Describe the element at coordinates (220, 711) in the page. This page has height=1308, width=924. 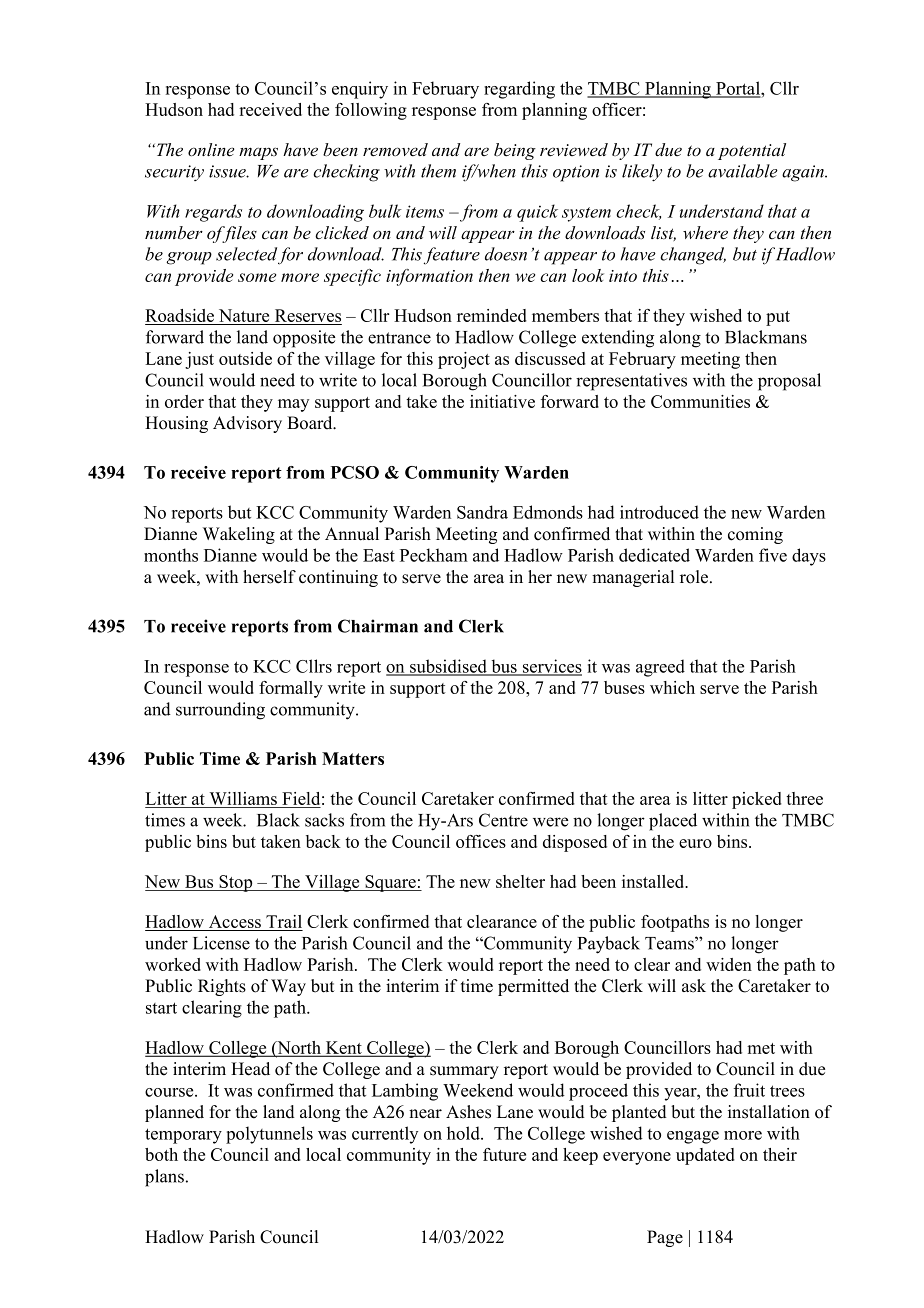
I see `surrounding` at that location.
